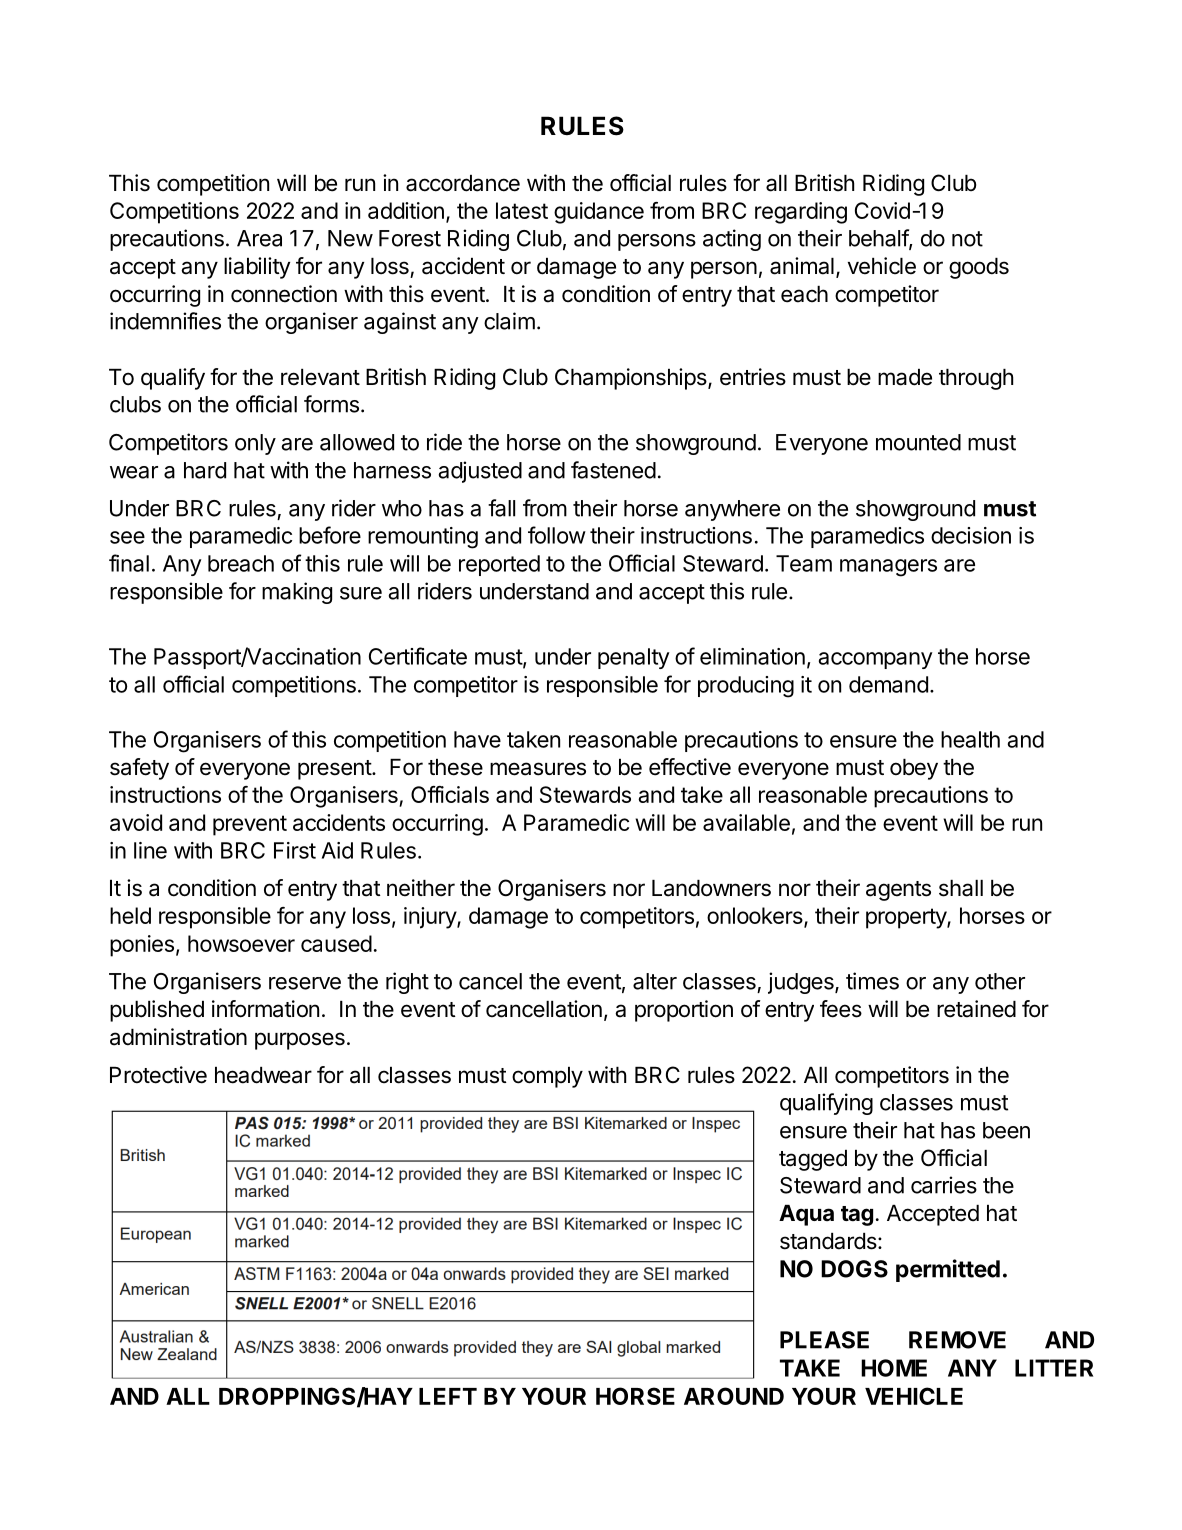 The image size is (1182, 1530). I want to click on Protective, so click(158, 1075).
